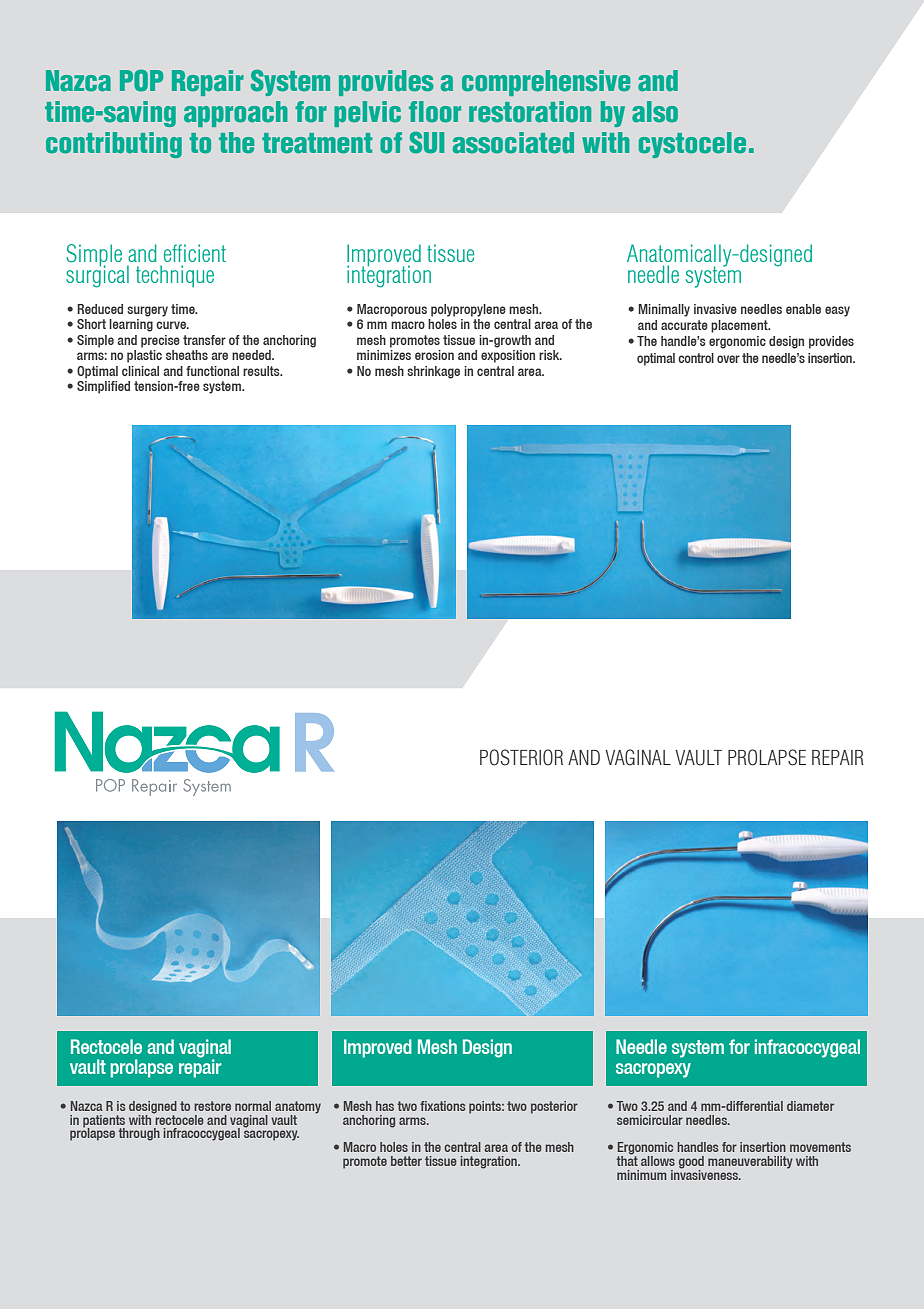  What do you see at coordinates (147, 311) in the screenshot?
I see `surgery` at bounding box center [147, 311].
